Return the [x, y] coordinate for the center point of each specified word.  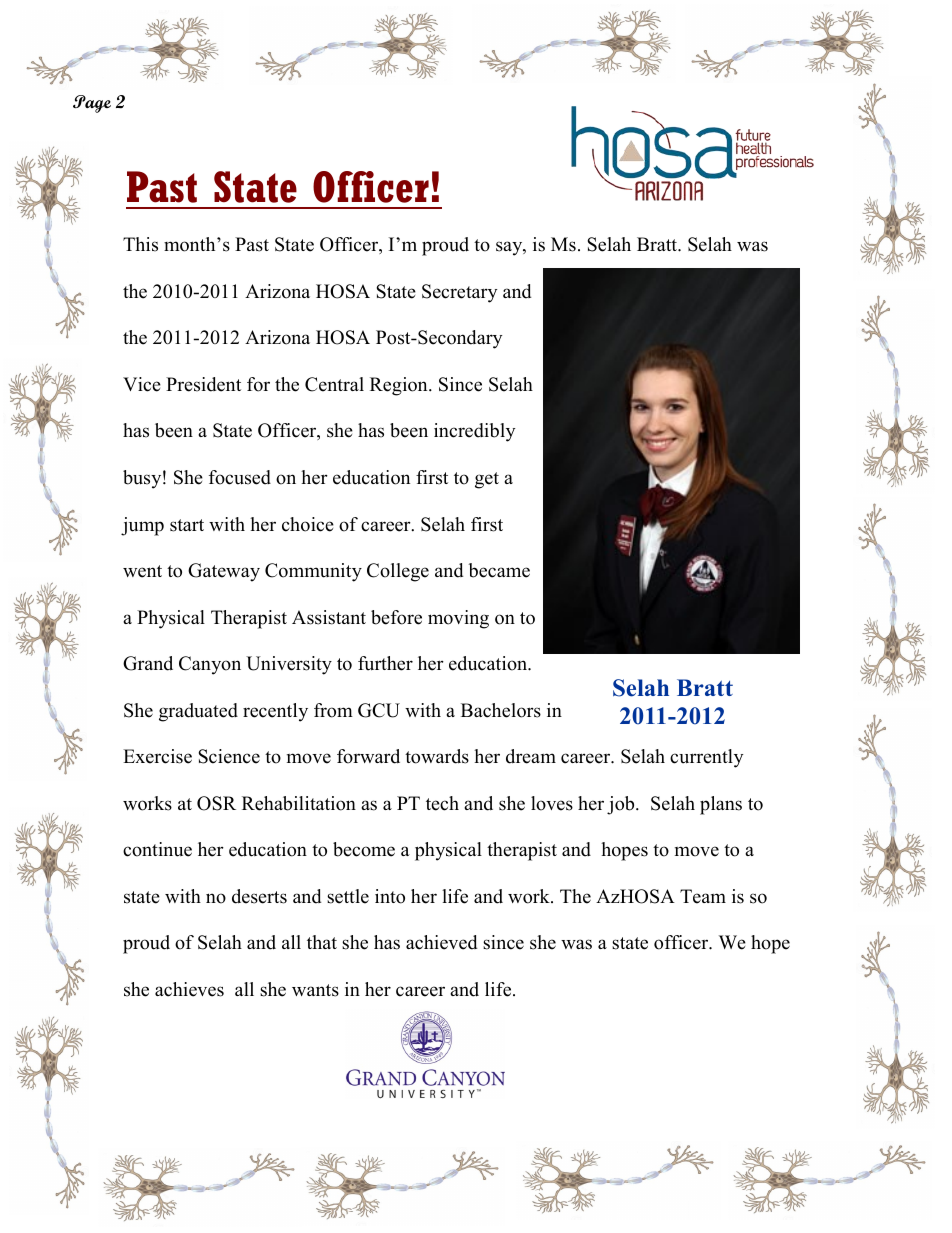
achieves [189, 989]
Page [92, 104]
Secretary [459, 293]
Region [400, 386]
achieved [441, 942]
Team [703, 896]
